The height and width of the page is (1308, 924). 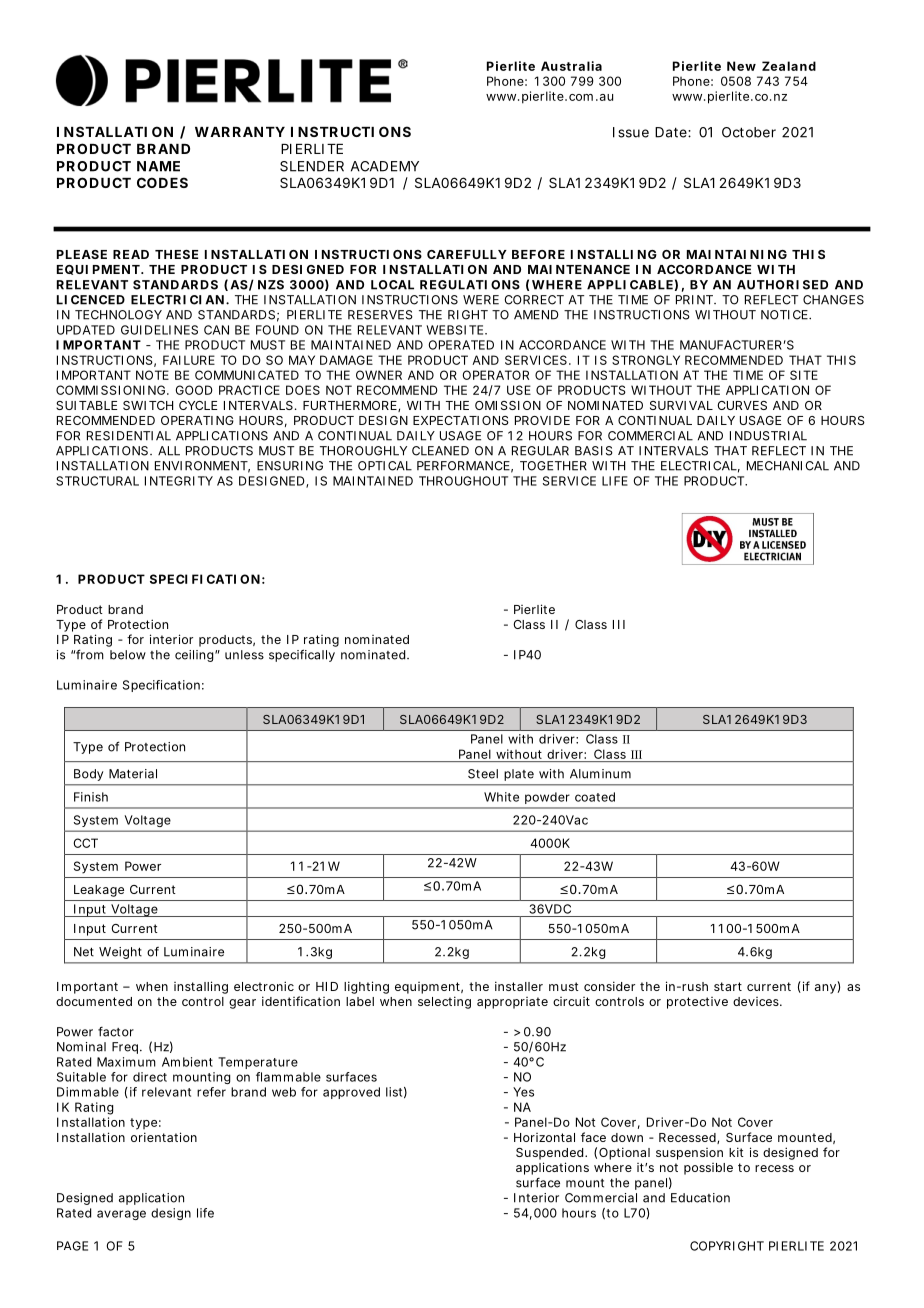 I want to click on specifically, so click(x=302, y=655).
